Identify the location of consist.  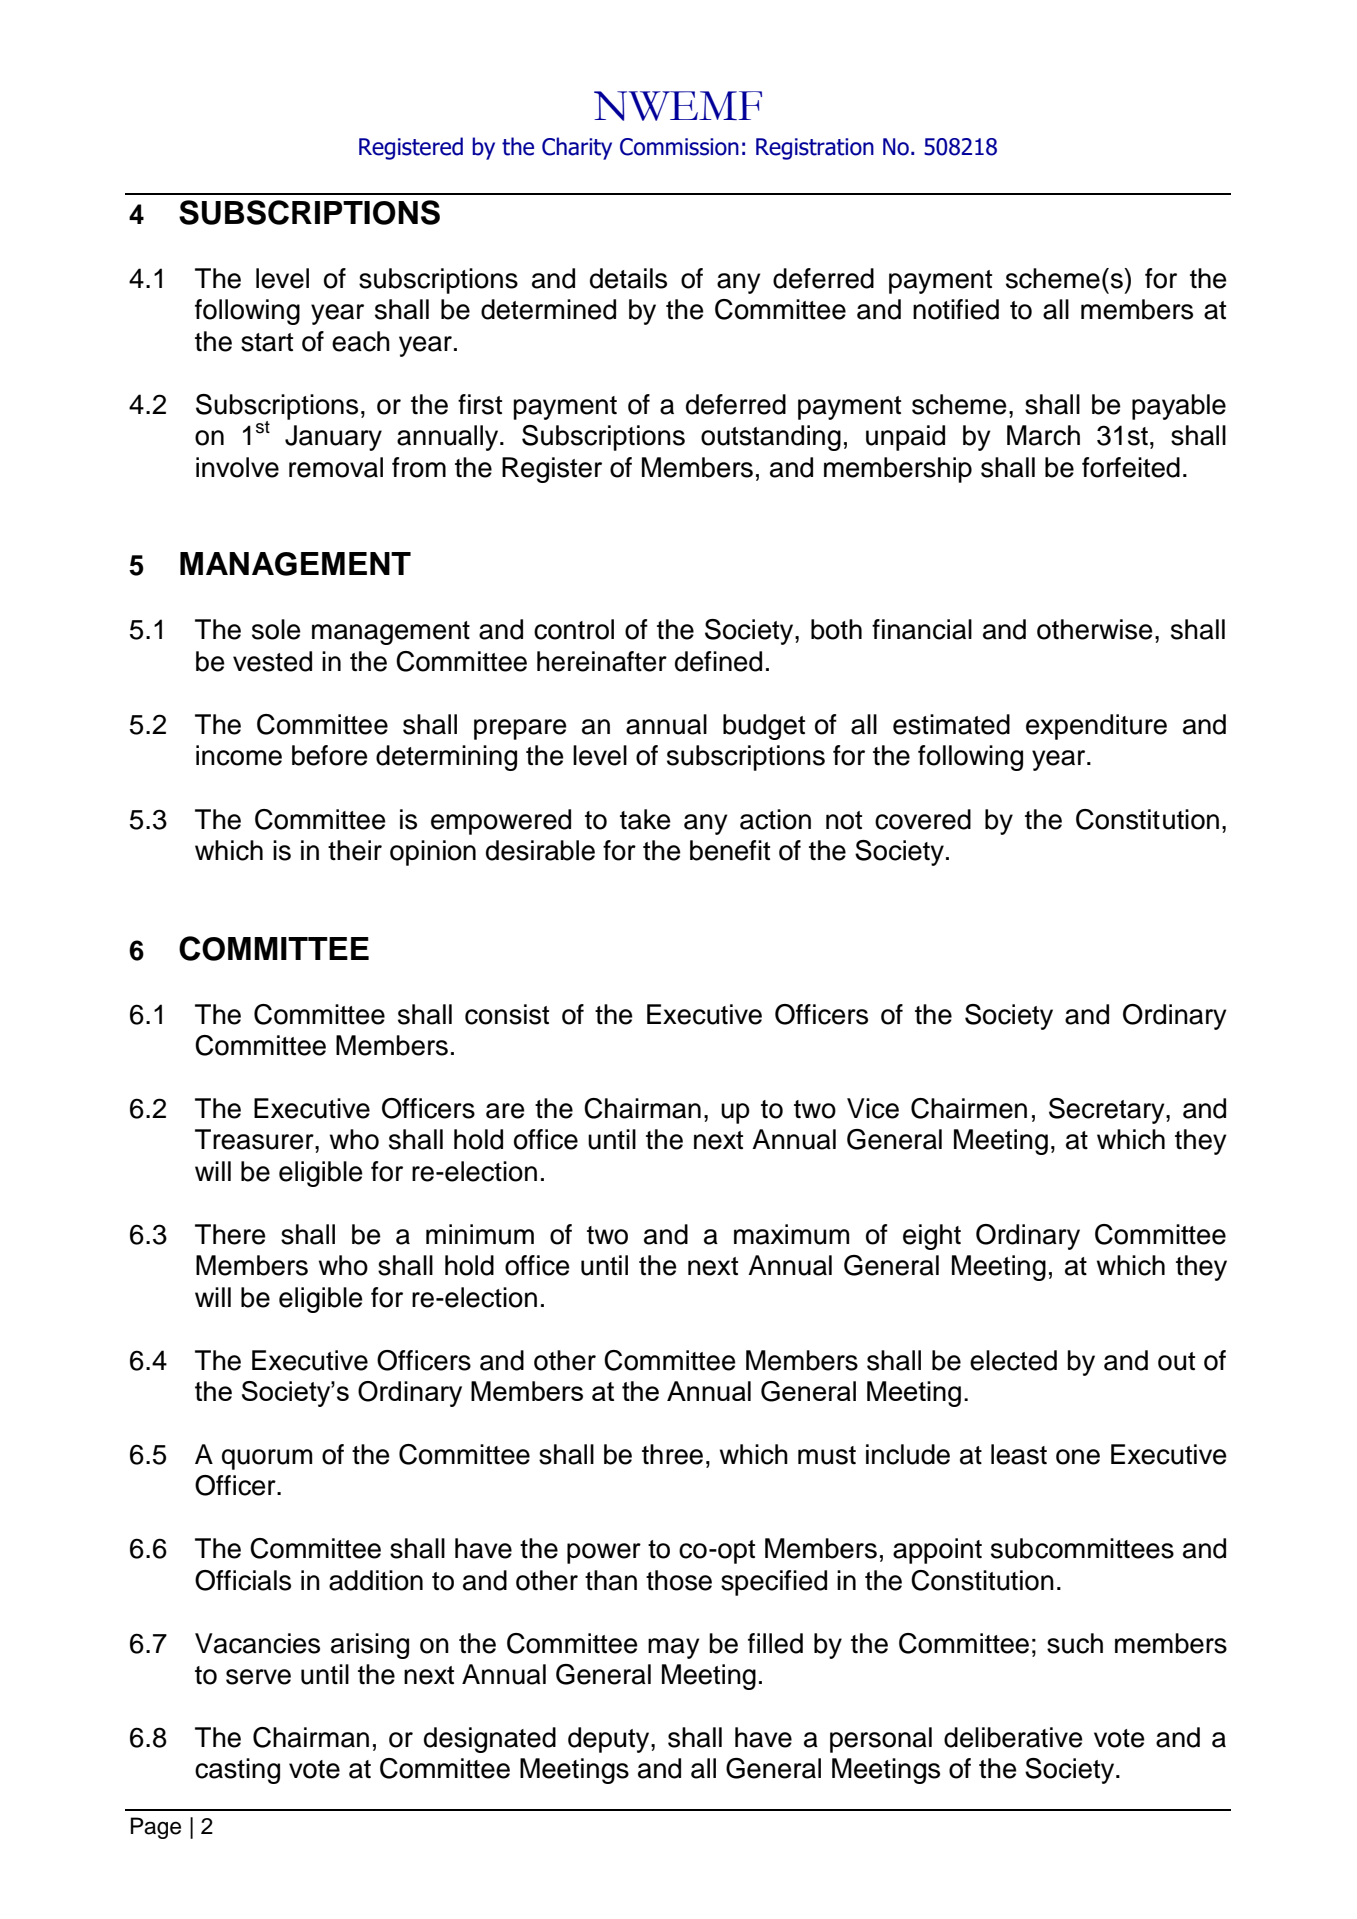
(507, 1014).
